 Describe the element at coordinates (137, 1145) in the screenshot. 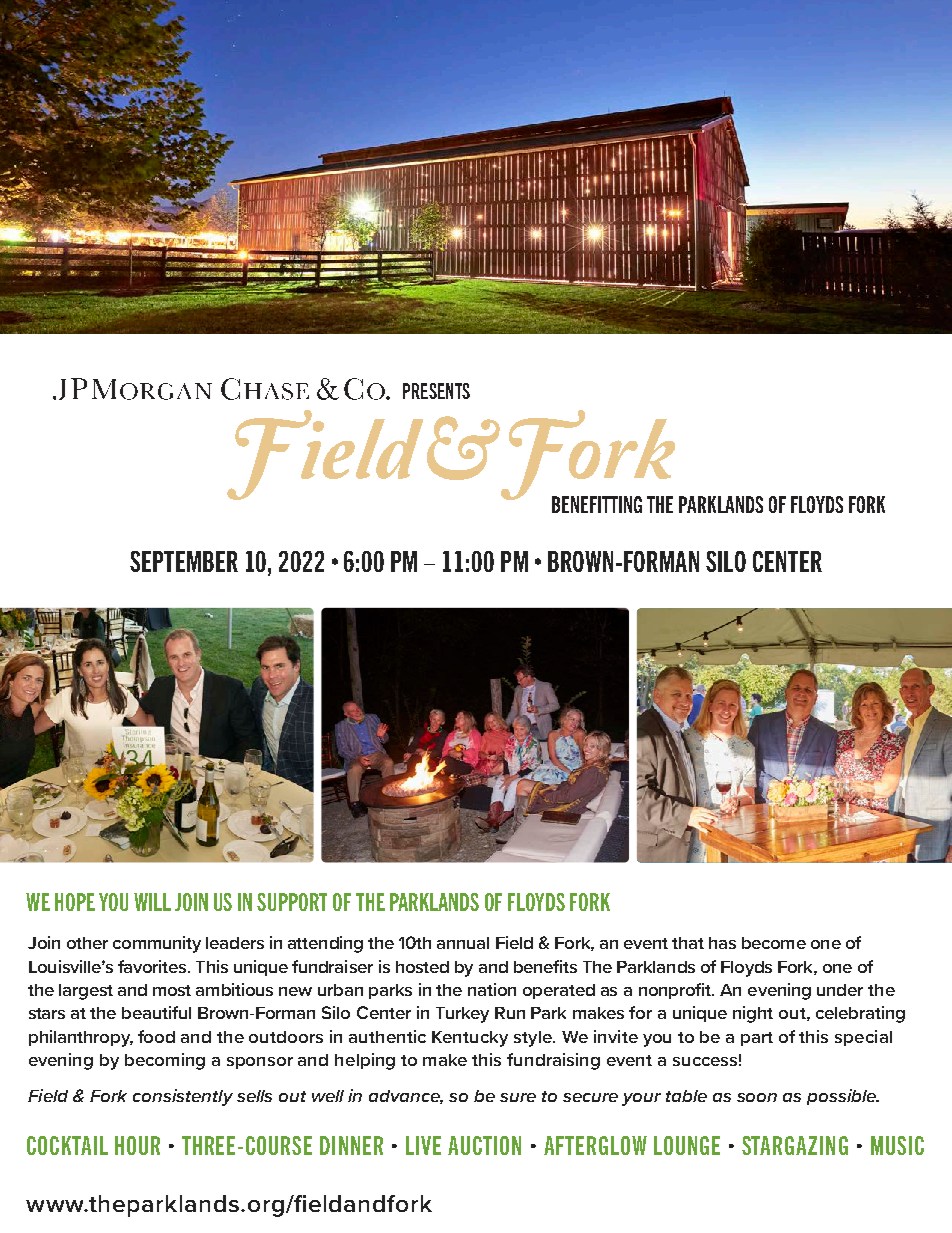

I see `HOUR` at that location.
